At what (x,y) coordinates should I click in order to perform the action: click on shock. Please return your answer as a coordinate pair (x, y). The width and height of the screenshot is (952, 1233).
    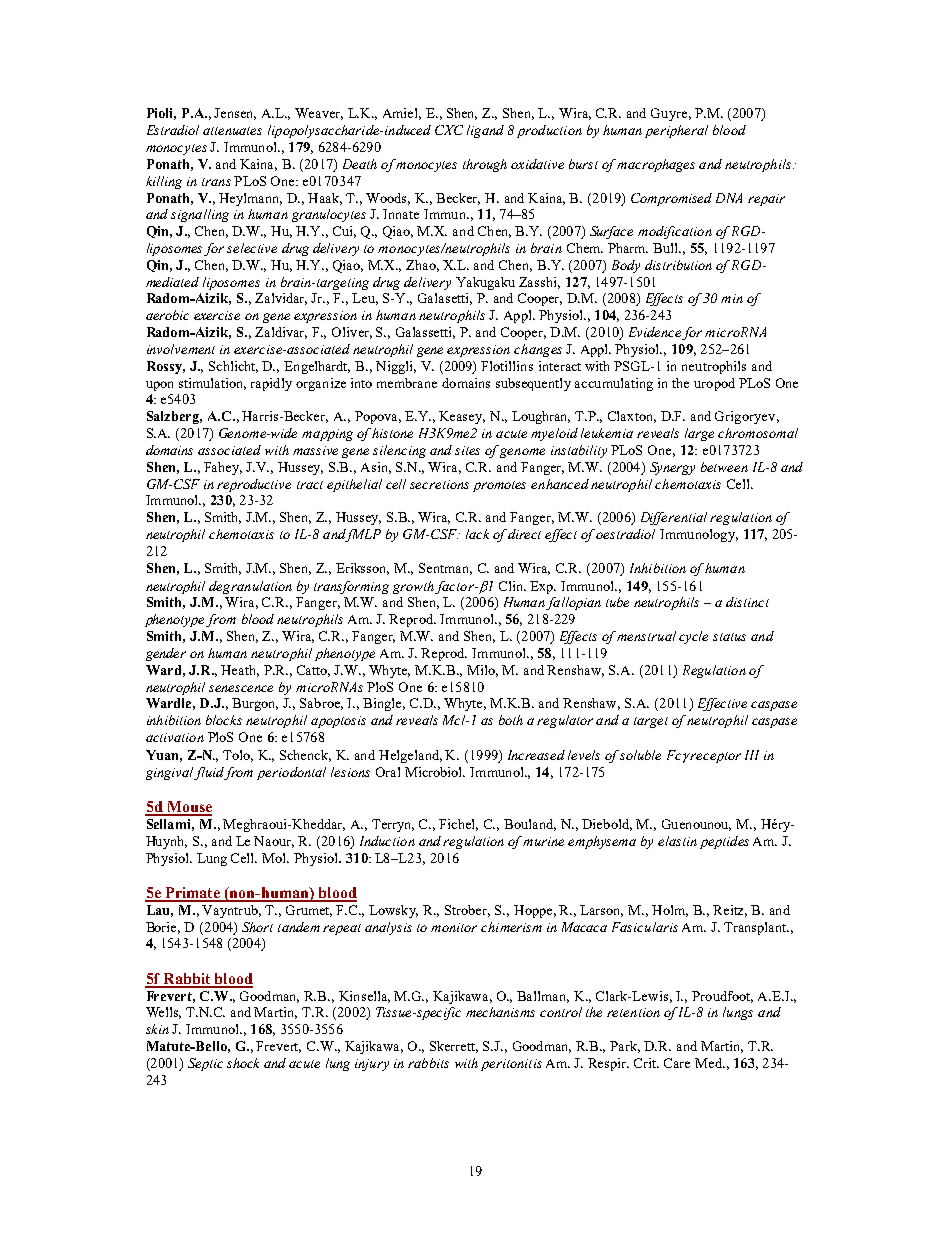
    Looking at the image, I should click on (243, 1063).
